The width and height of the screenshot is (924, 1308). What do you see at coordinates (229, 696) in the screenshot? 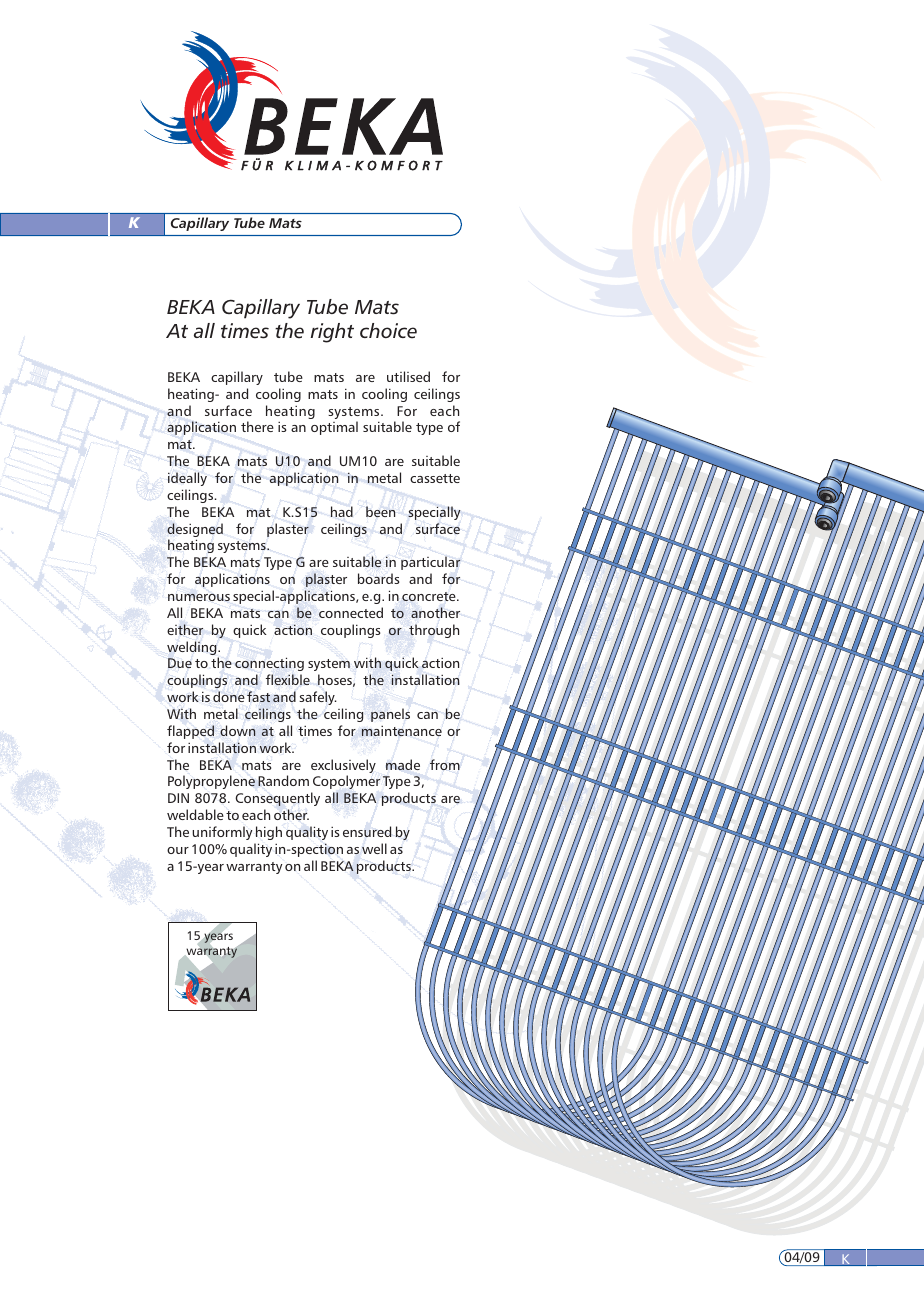
I see `done` at bounding box center [229, 696].
